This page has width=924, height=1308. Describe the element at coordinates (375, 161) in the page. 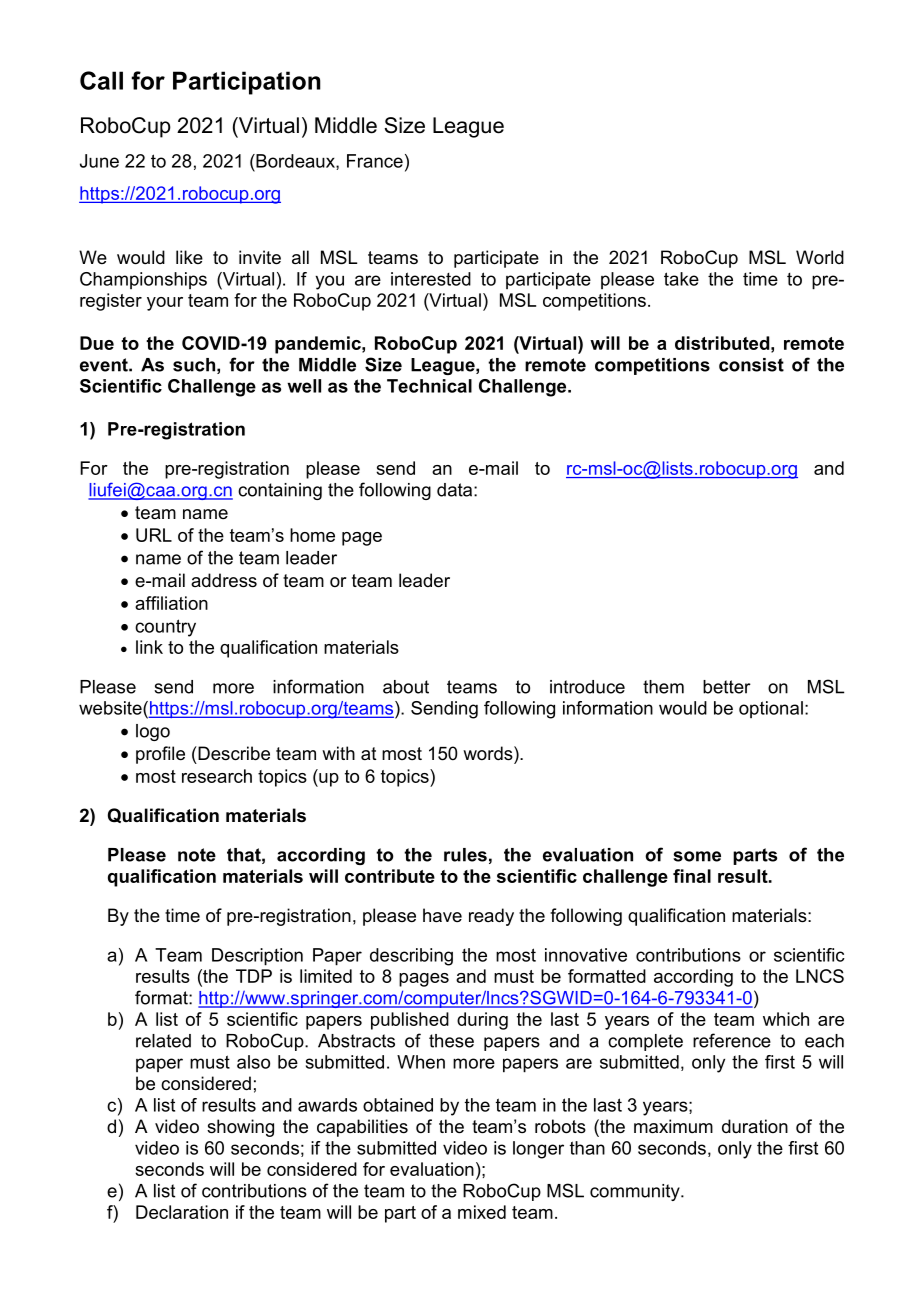

I see `France` at that location.
